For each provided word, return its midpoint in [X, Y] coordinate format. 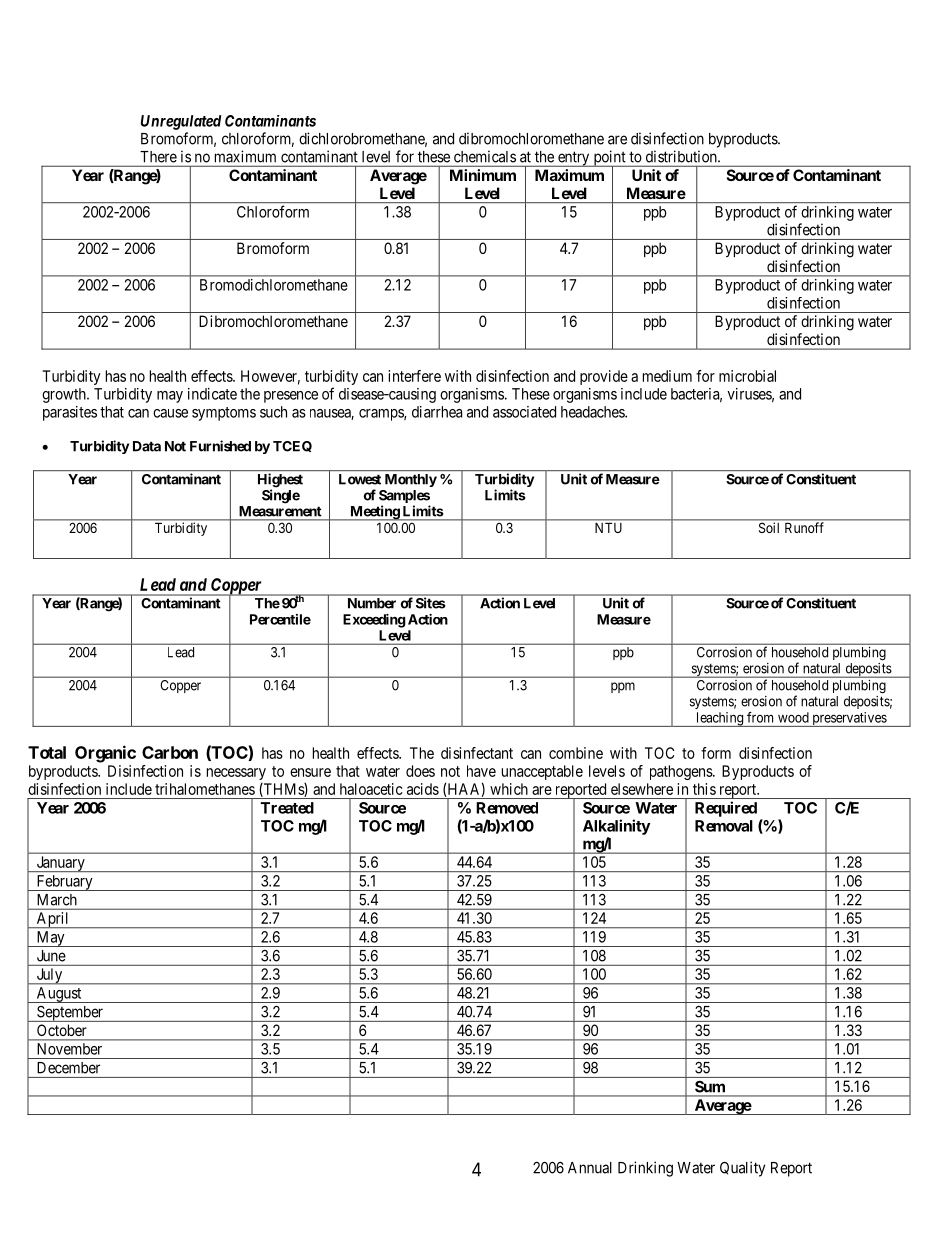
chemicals [485, 157]
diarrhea [437, 412]
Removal [724, 826]
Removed [507, 808]
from [760, 717]
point [609, 159]
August [59, 995]
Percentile [280, 619]
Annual [590, 1168]
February [64, 883]
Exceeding [374, 621]
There [158, 157]
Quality [742, 1169]
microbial [747, 376]
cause [170, 413]
